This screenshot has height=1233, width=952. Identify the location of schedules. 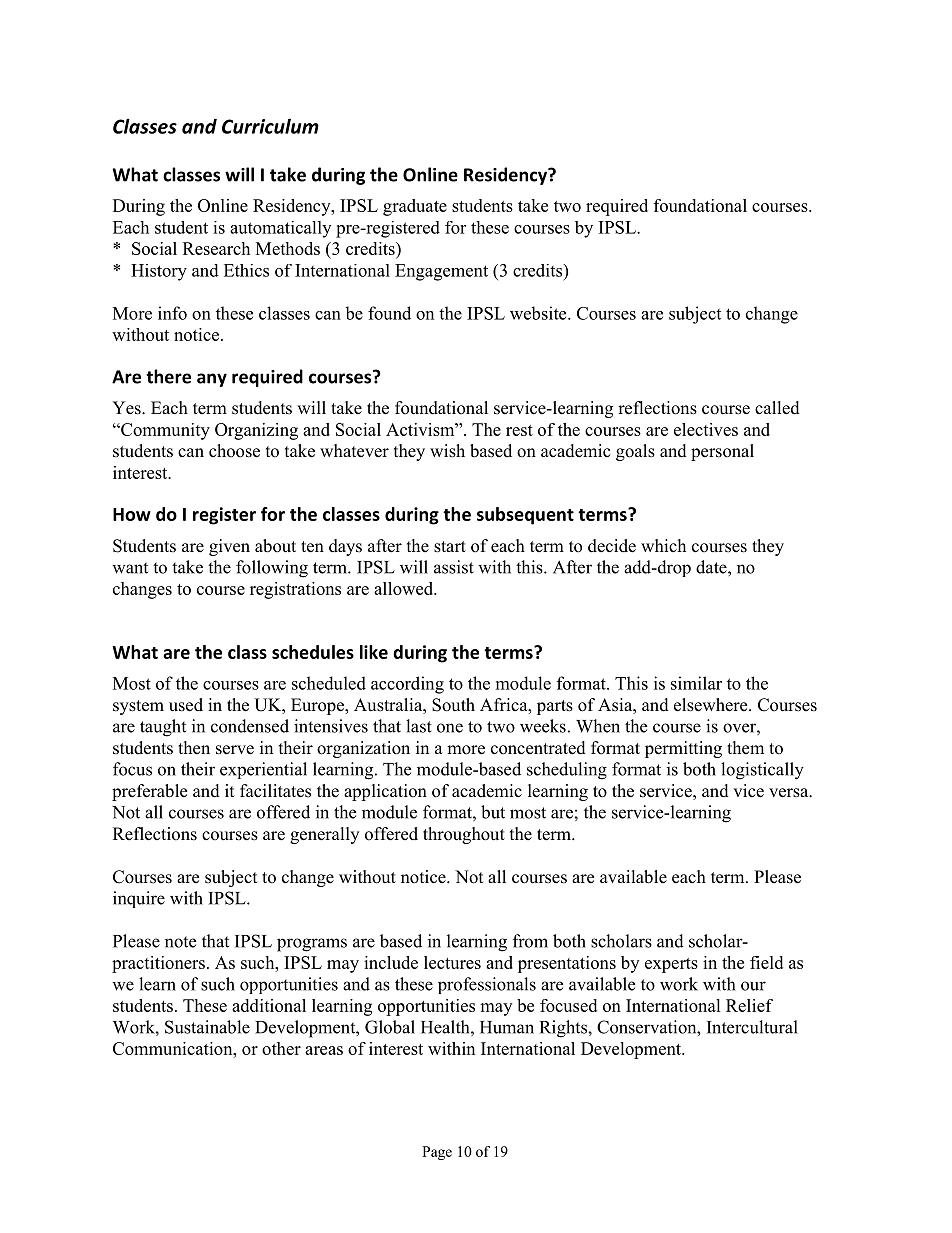
(313, 652).
